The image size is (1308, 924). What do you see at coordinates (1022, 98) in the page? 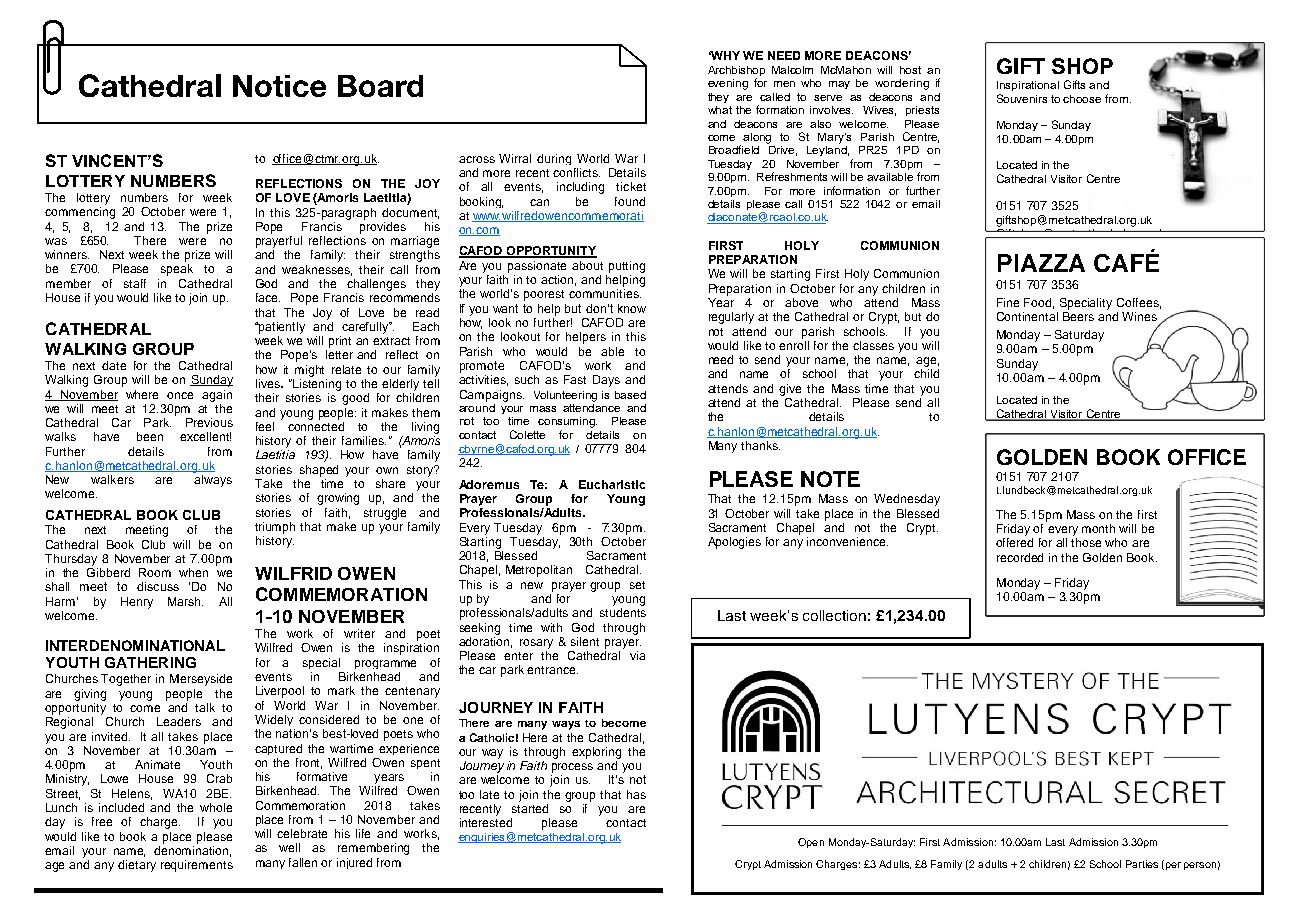
I see `Souvenirs` at bounding box center [1022, 98].
